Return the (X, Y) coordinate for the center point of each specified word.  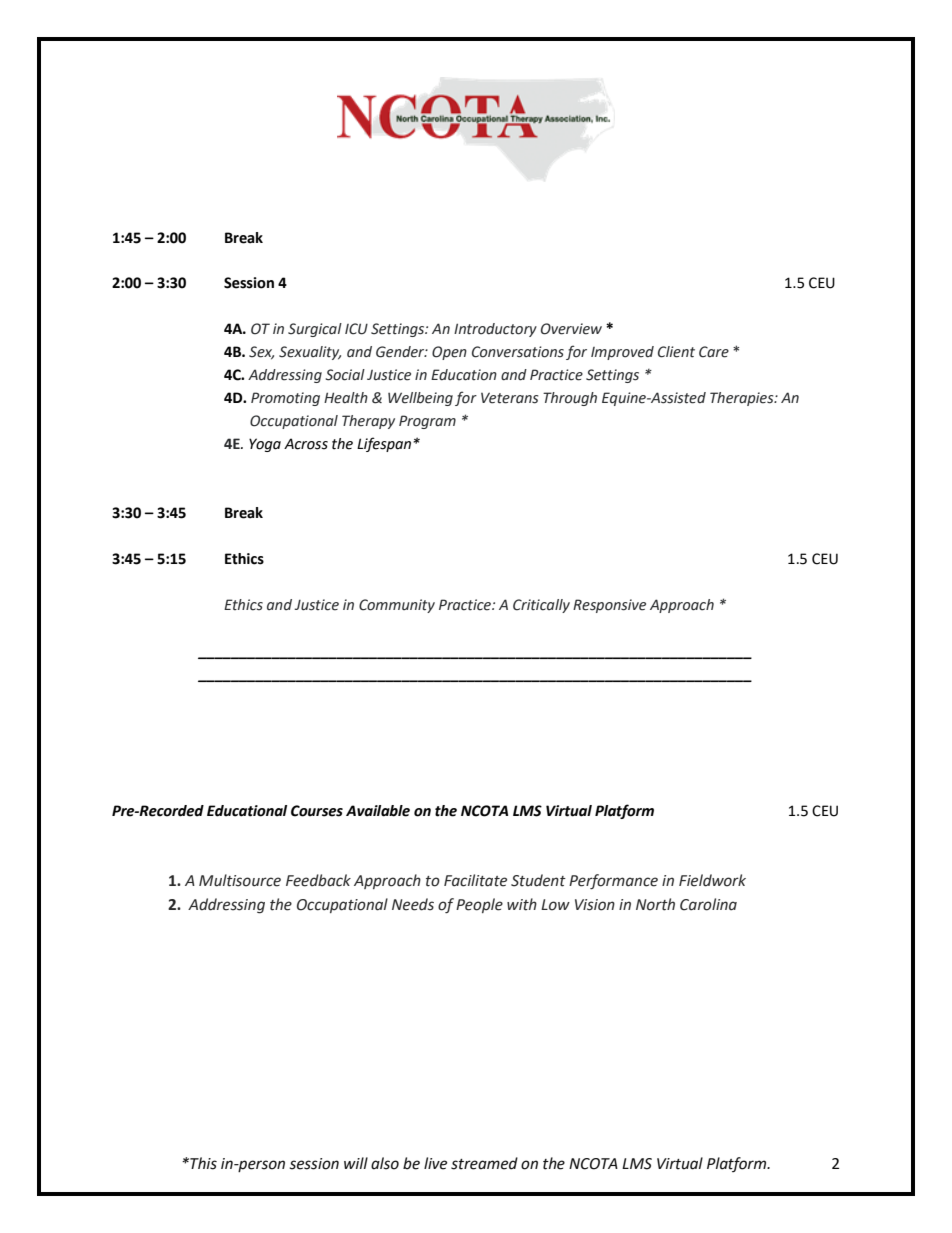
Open (449, 353)
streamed (484, 1163)
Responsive (609, 606)
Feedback (318, 880)
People (479, 905)
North (655, 904)
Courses (317, 811)
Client (676, 352)
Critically (541, 606)
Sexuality (310, 353)
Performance (613, 881)
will (356, 1163)
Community (397, 606)
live (435, 1163)
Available (378, 811)
